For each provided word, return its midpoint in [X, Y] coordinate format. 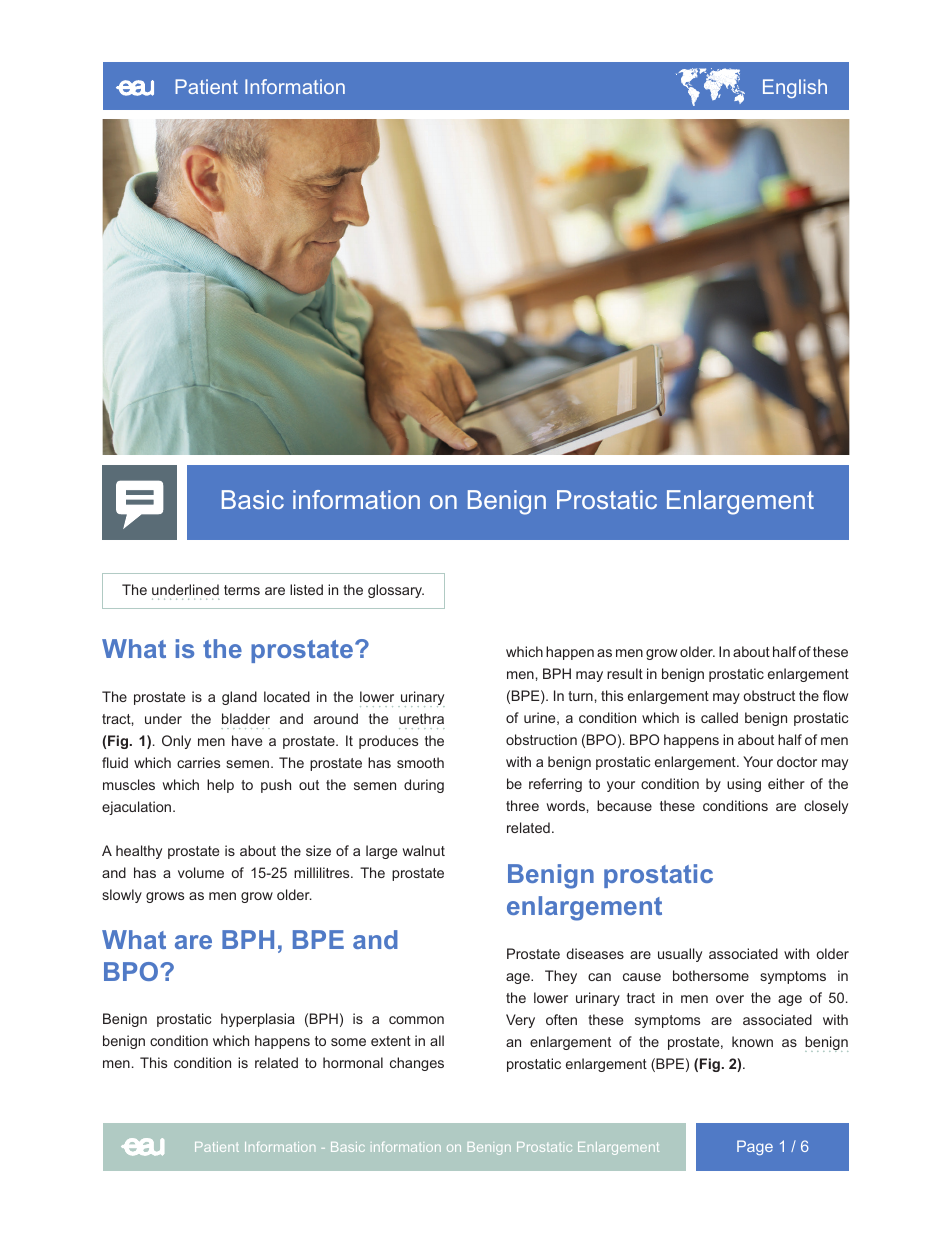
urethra [421, 718]
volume [201, 872]
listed [306, 589]
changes [417, 1064]
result [625, 673]
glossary [396, 591]
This [153, 1062]
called [719, 717]
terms [242, 590]
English [795, 88]
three [522, 805]
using [744, 785]
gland [239, 698]
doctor [797, 761]
